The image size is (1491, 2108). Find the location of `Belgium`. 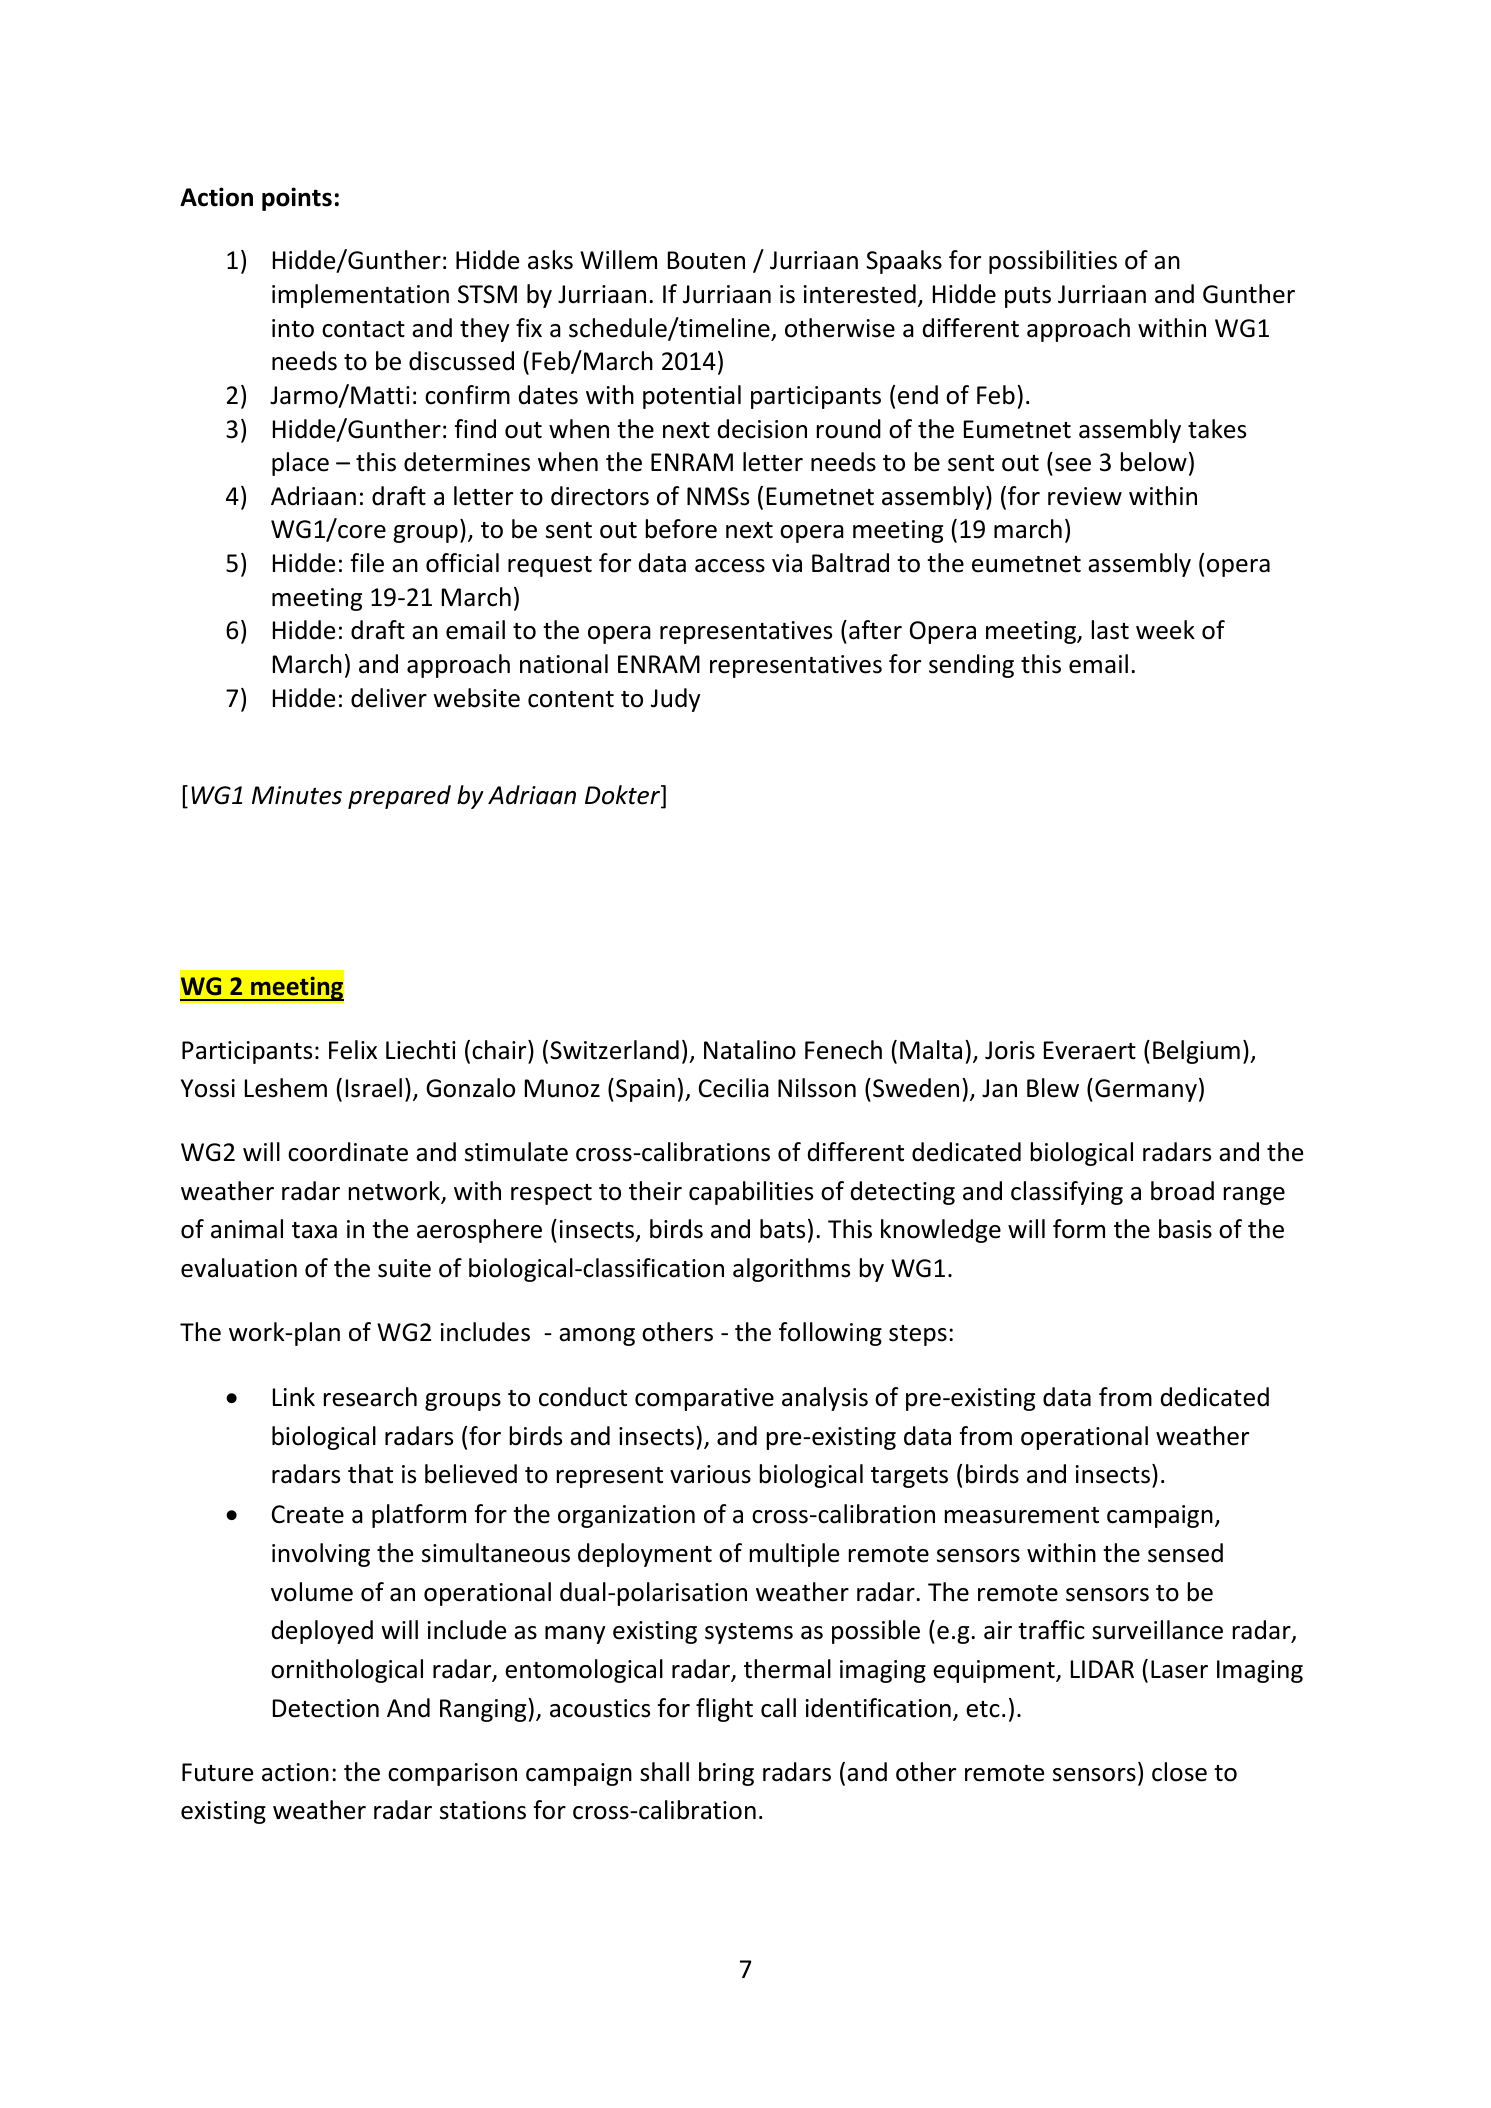

Belgium is located at coordinates (1196, 1052).
